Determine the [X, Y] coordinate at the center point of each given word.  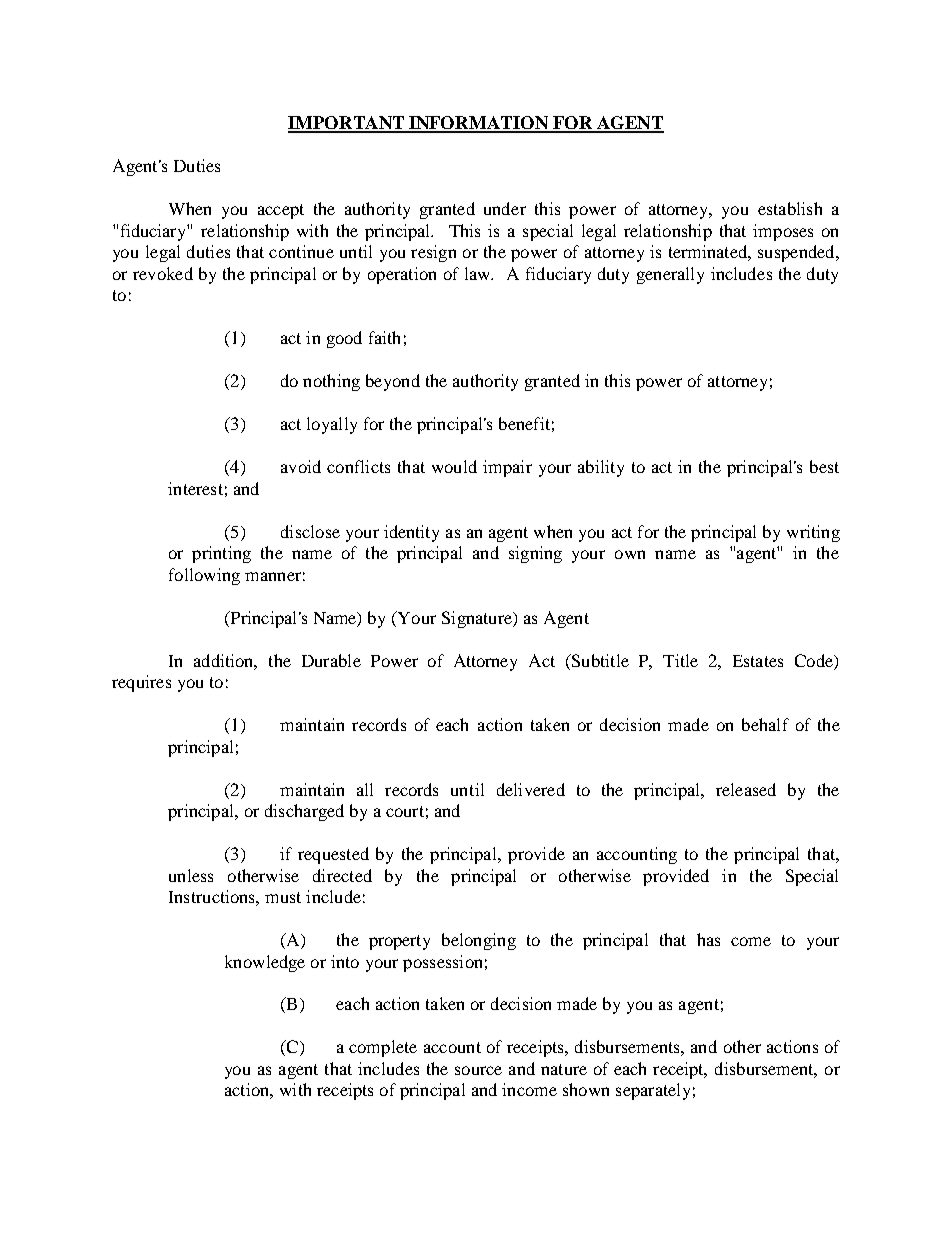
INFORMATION [478, 124]
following [204, 576]
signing [535, 554]
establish [790, 208]
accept [281, 211]
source [478, 1070]
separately [653, 1091]
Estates [758, 661]
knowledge [265, 963]
